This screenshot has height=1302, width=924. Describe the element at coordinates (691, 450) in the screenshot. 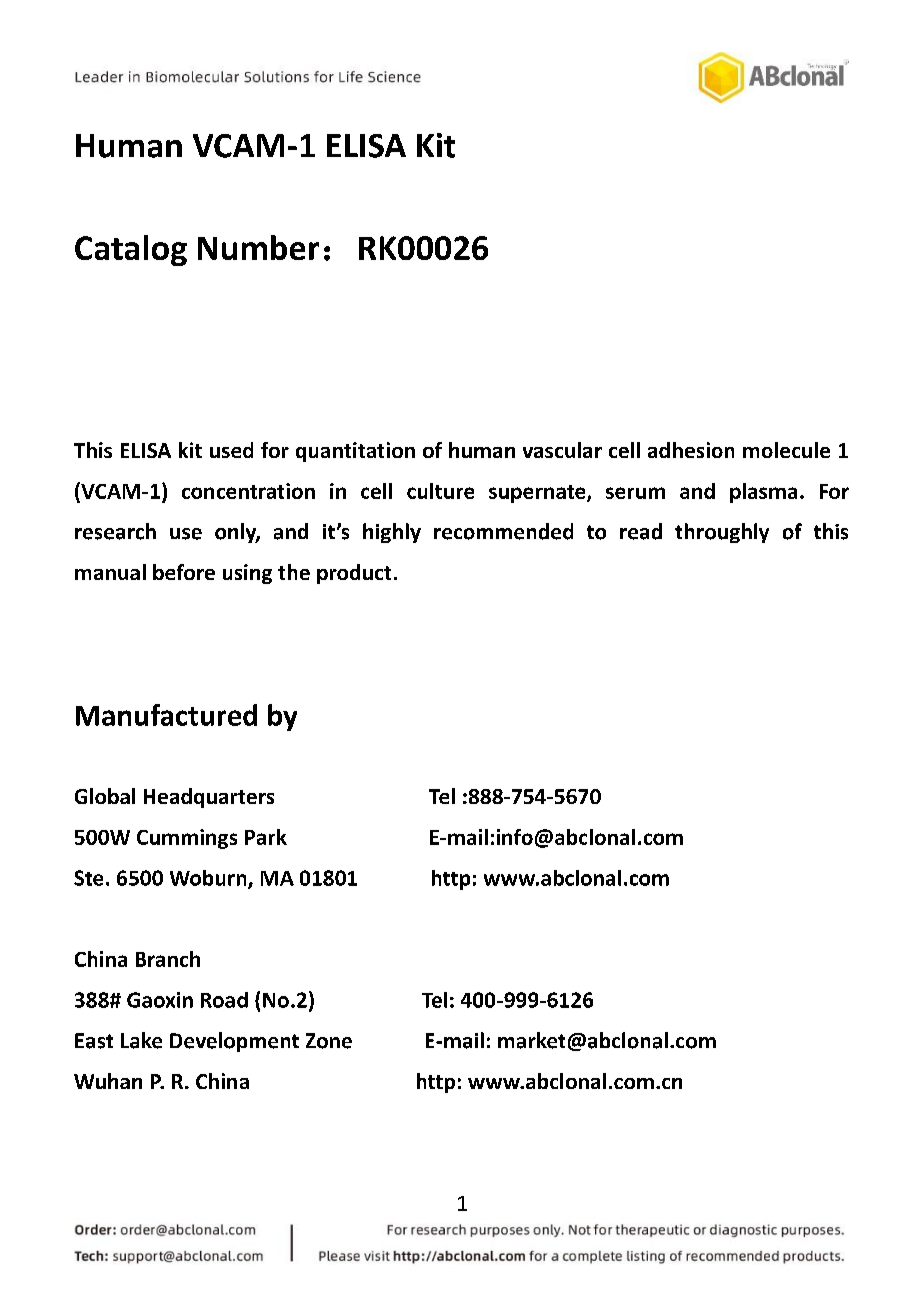

I see `adhesion` at that location.
